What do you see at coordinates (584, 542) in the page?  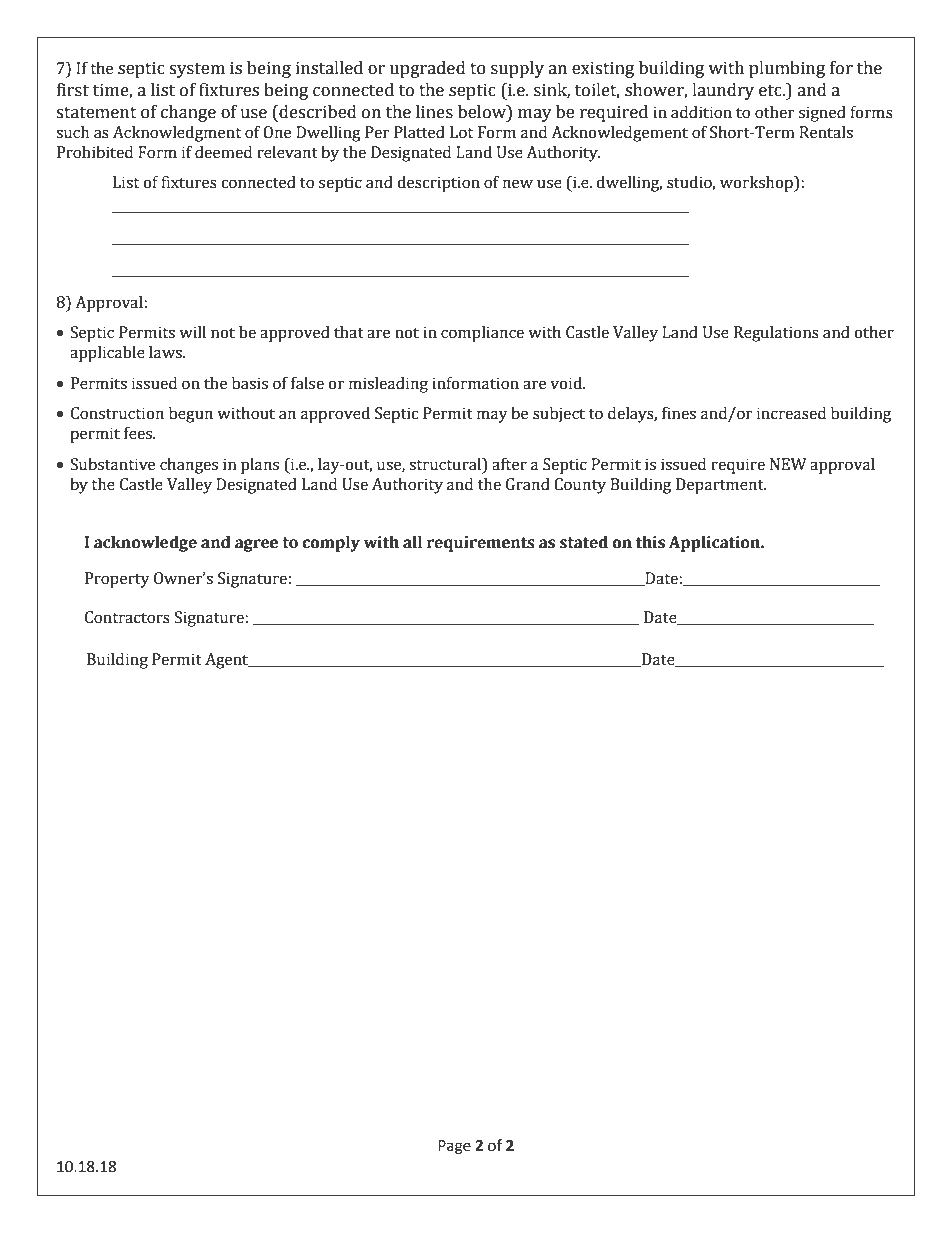 I see `stated` at bounding box center [584, 542].
